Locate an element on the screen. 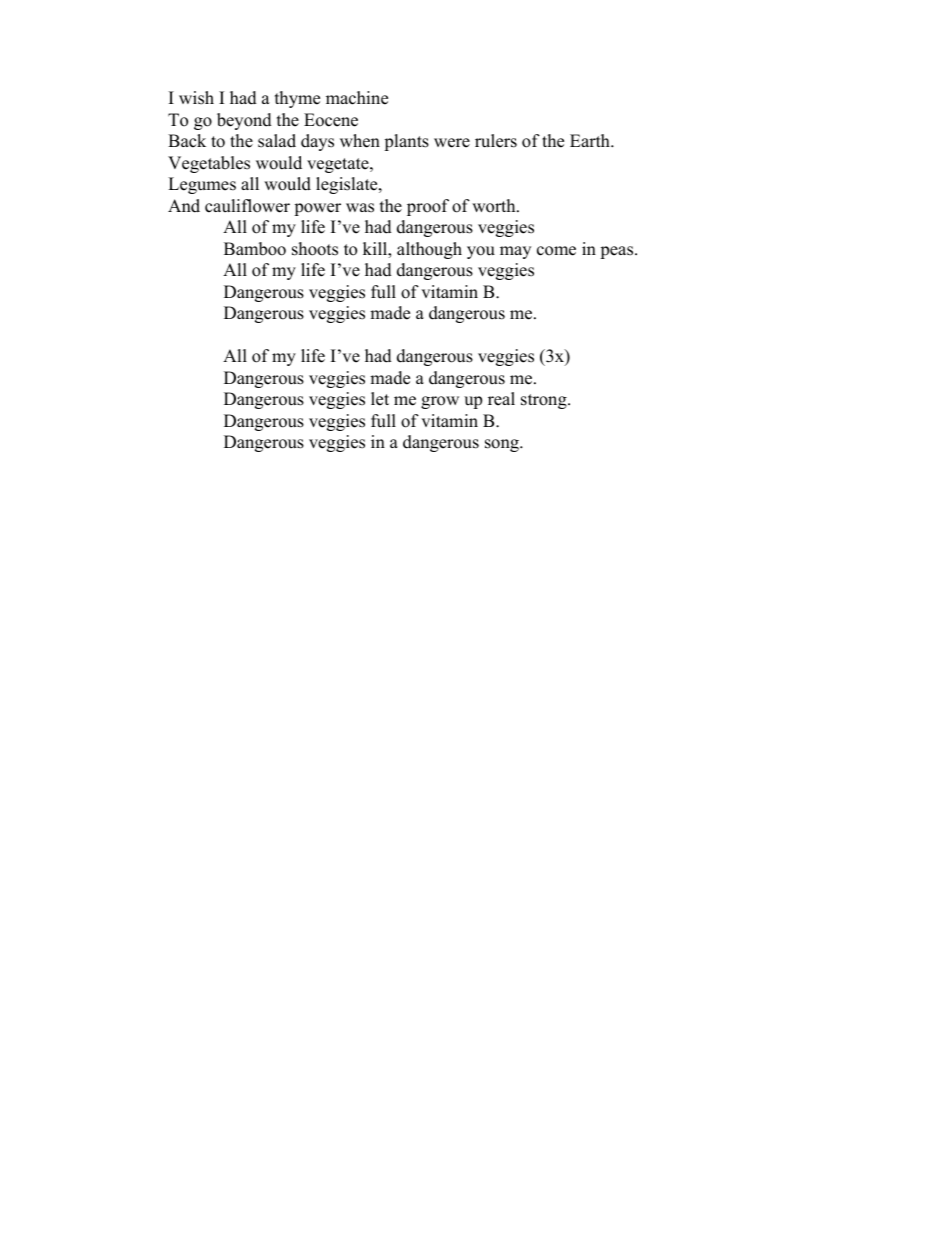 The width and height of the screenshot is (952, 1233). real is located at coordinates (501, 399).
